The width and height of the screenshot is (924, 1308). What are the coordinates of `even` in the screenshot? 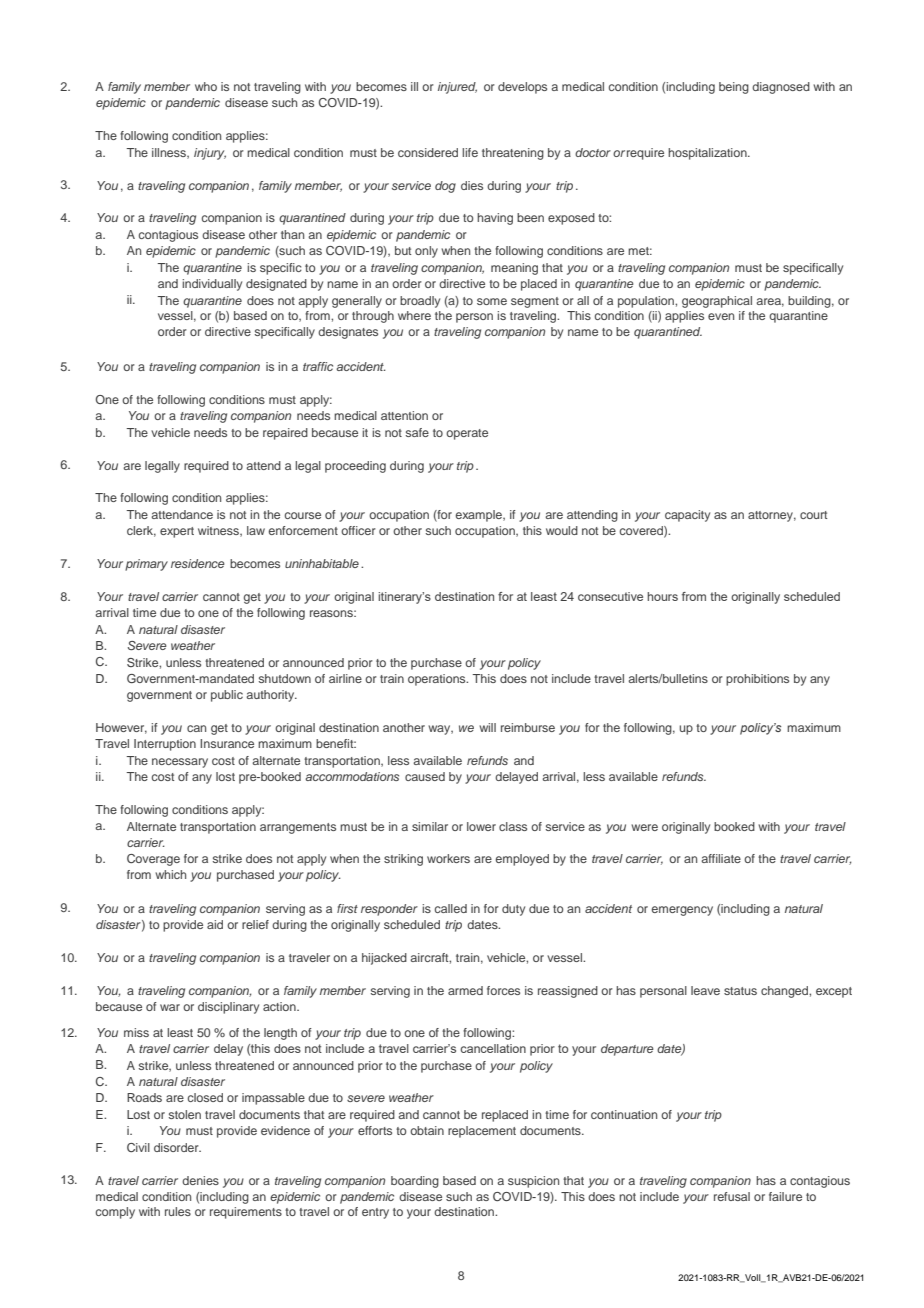 It's located at (721, 316).
